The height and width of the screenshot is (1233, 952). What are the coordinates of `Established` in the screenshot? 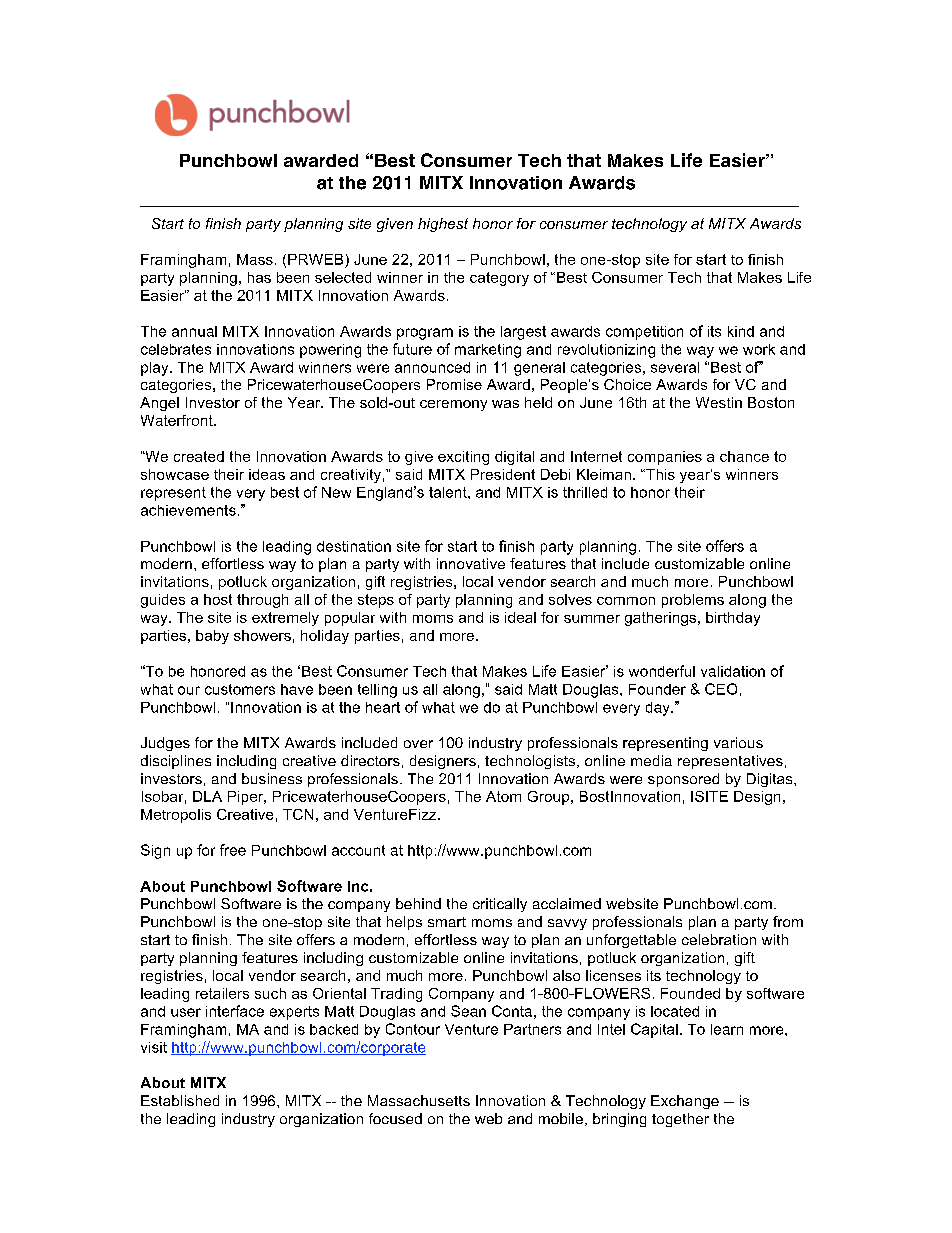 It's located at (180, 1100).
